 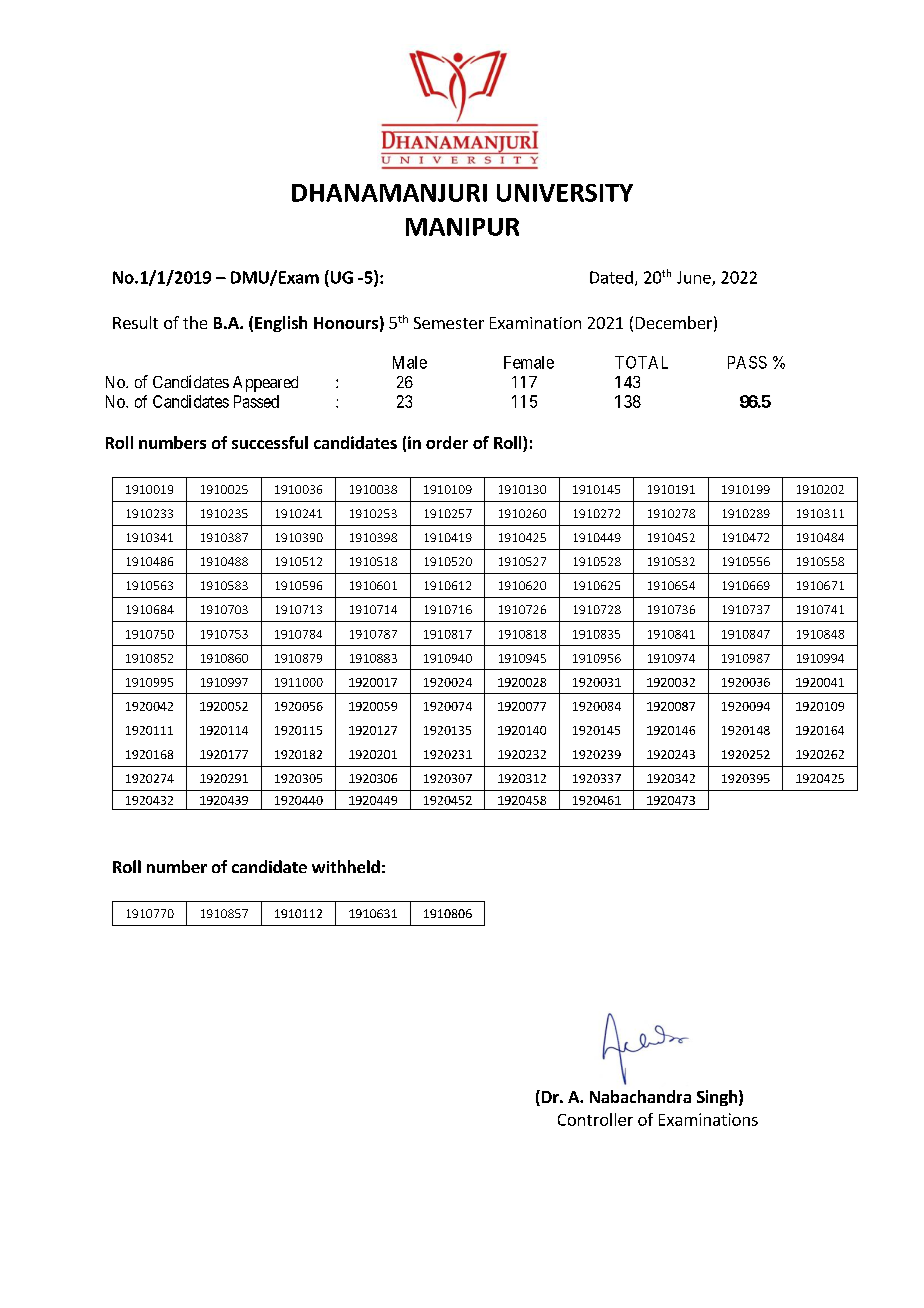 What do you see at coordinates (717, 1098) in the image?
I see `Singh` at bounding box center [717, 1098].
